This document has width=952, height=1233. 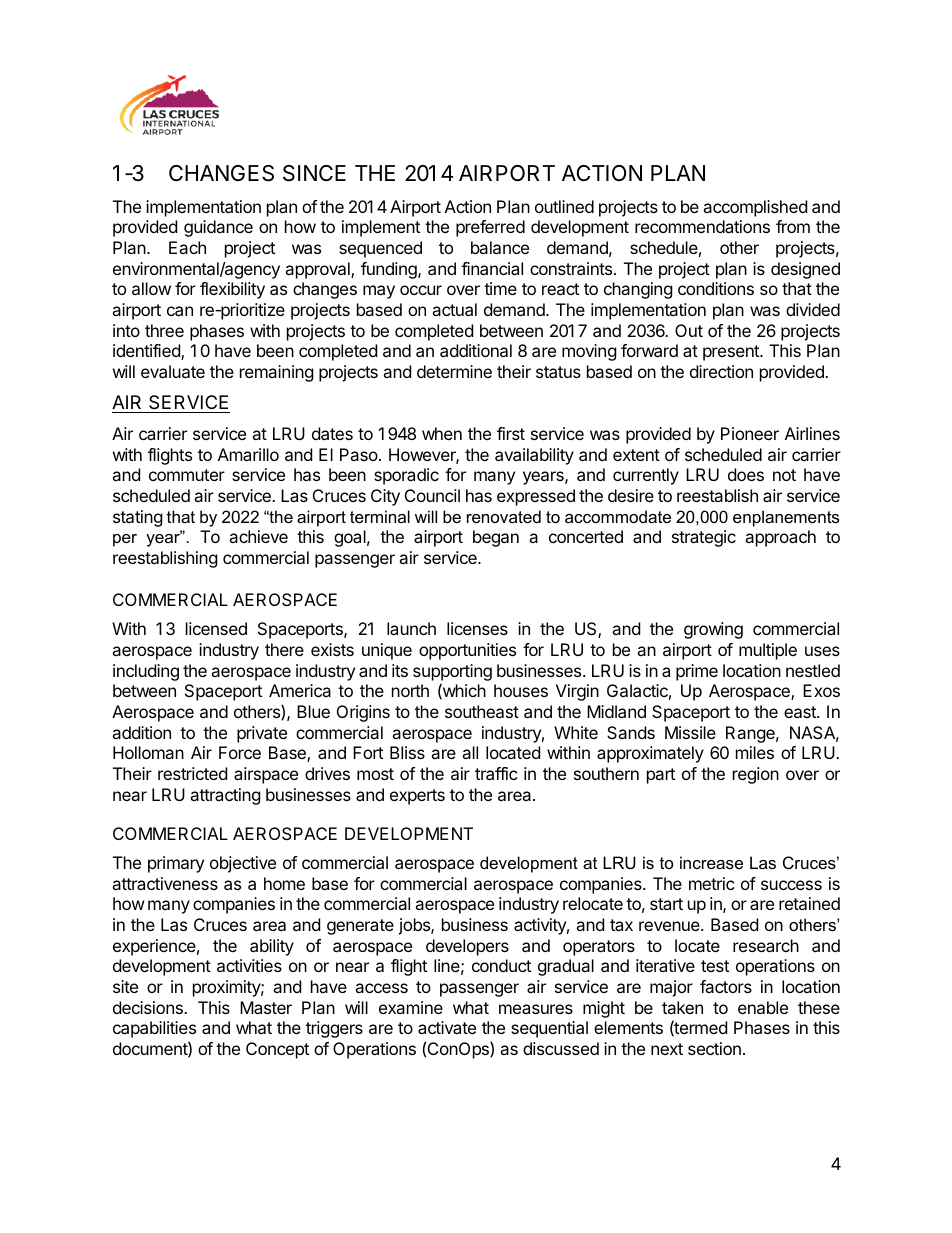 What do you see at coordinates (496, 773) in the document?
I see `traffic` at bounding box center [496, 773].
